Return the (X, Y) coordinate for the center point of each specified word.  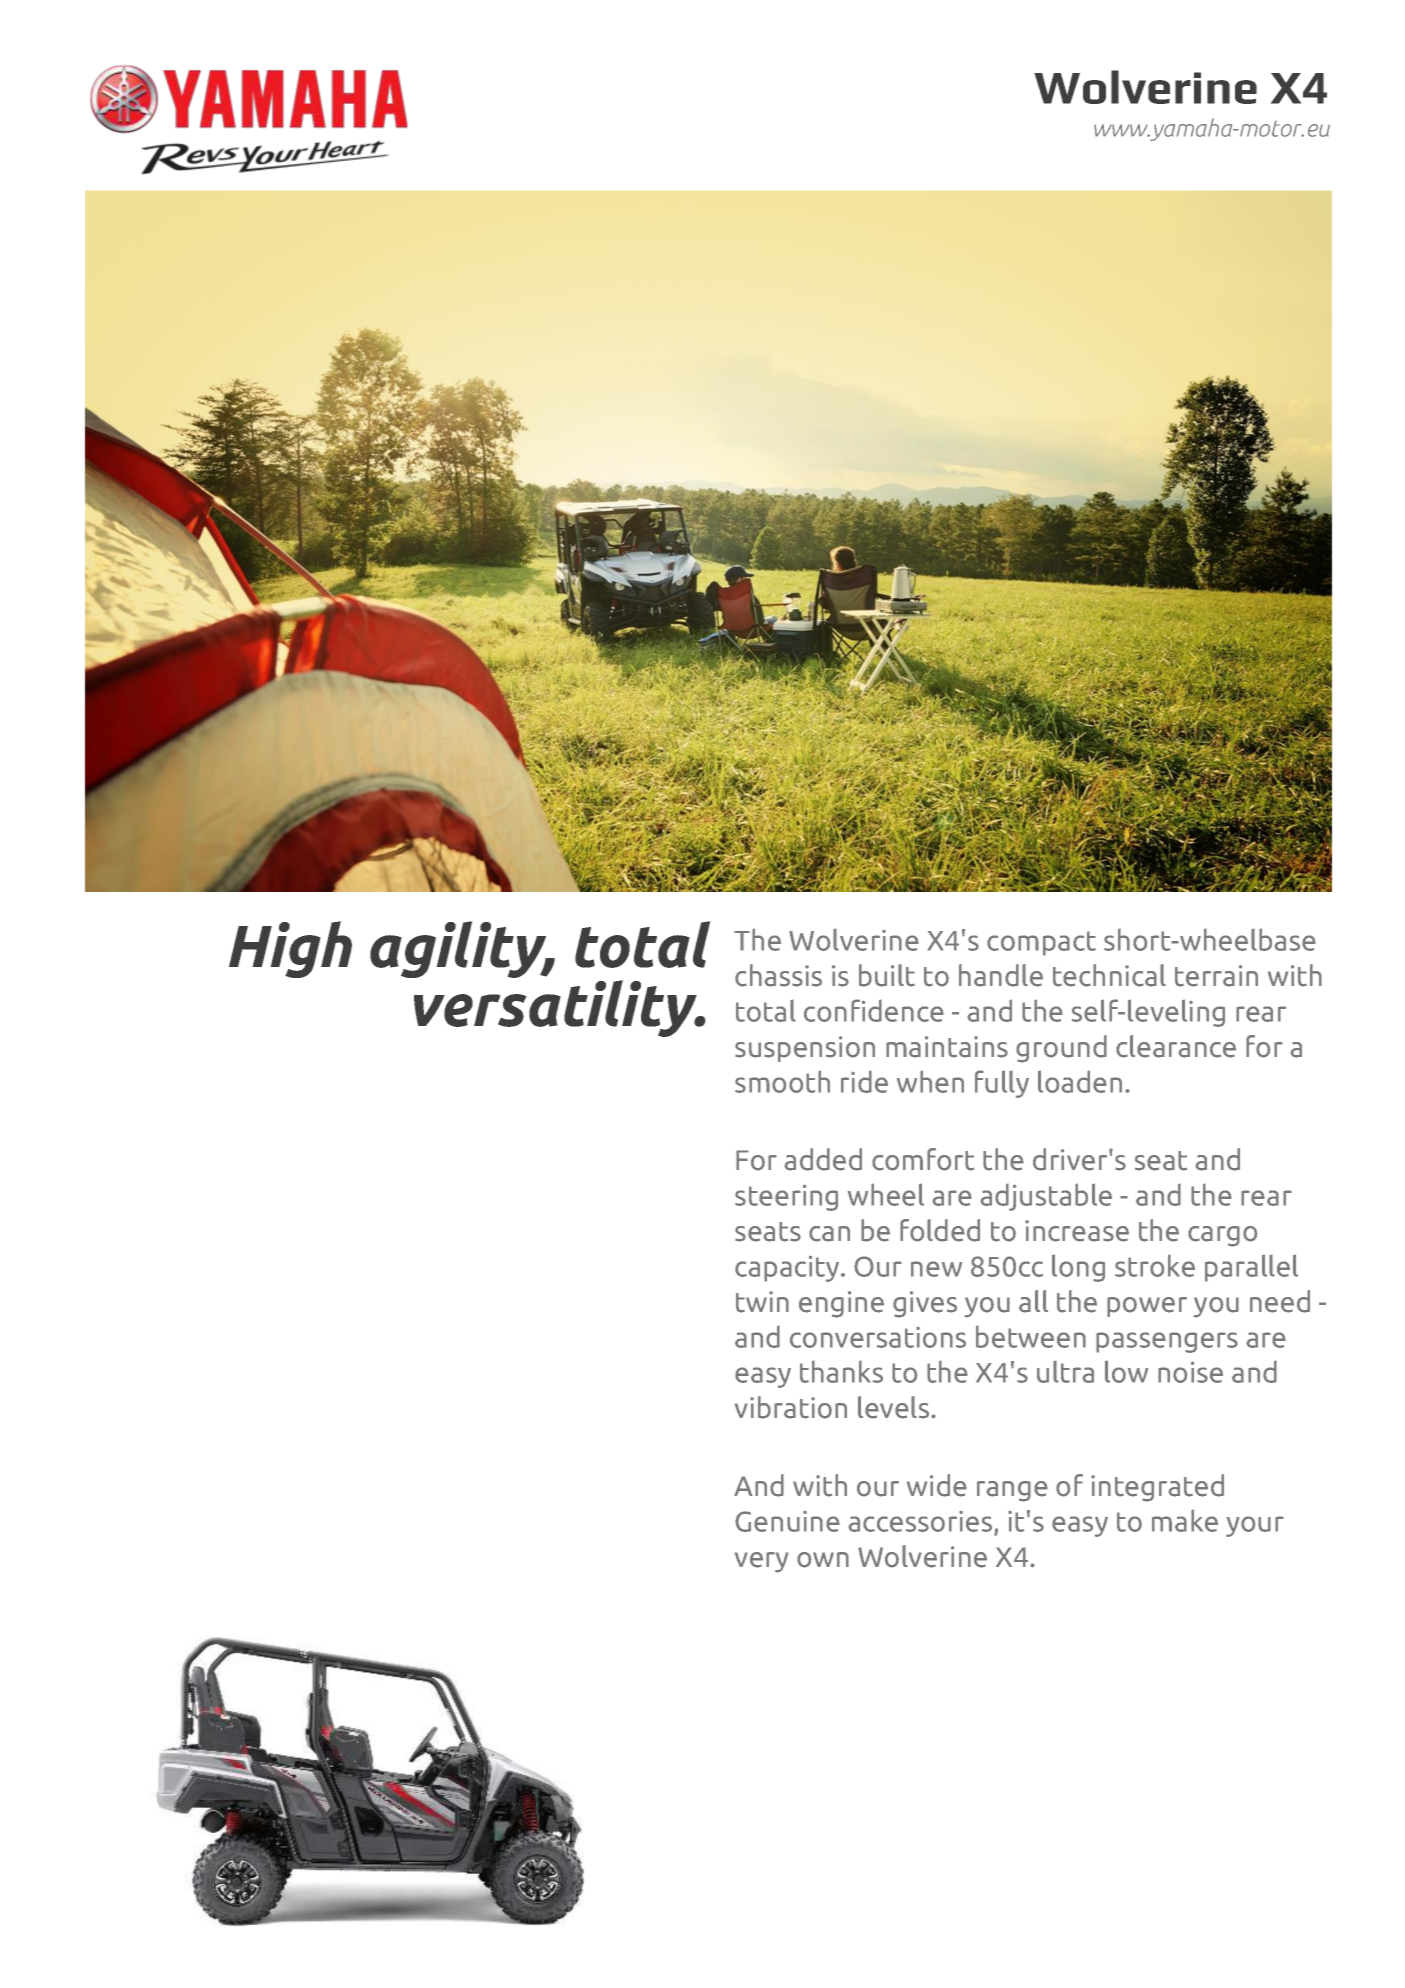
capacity (788, 1268)
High (290, 949)
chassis (778, 975)
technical (1109, 975)
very (761, 1562)
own (823, 1560)
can (829, 1234)
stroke (1155, 1265)
